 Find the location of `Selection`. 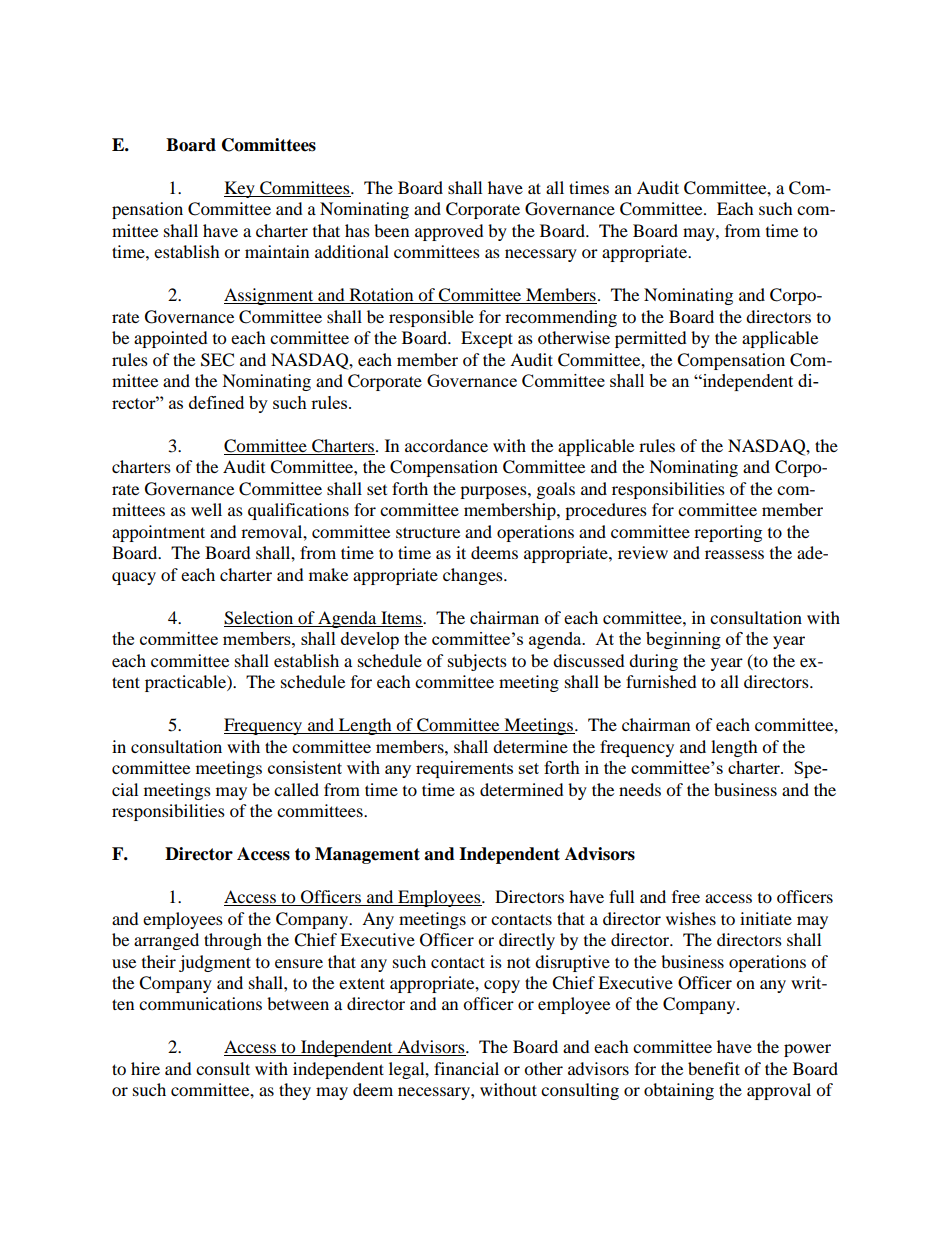

Selection is located at coordinates (258, 618).
